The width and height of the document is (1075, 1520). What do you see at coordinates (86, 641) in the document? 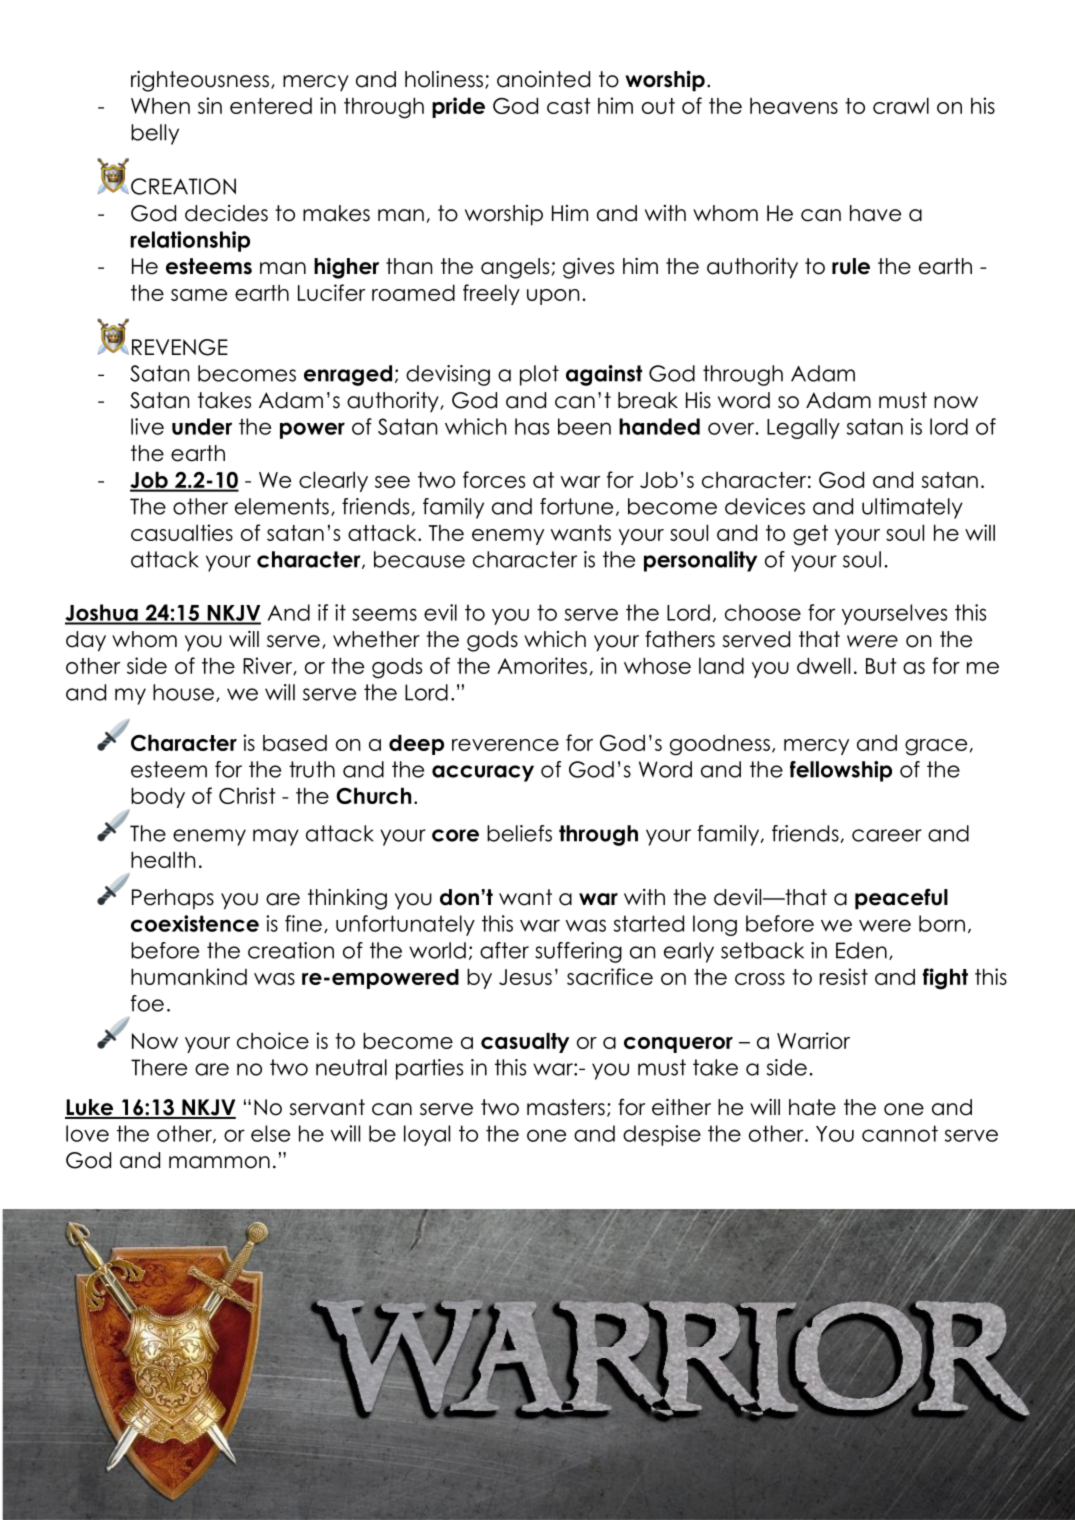
I see `day` at bounding box center [86, 641].
